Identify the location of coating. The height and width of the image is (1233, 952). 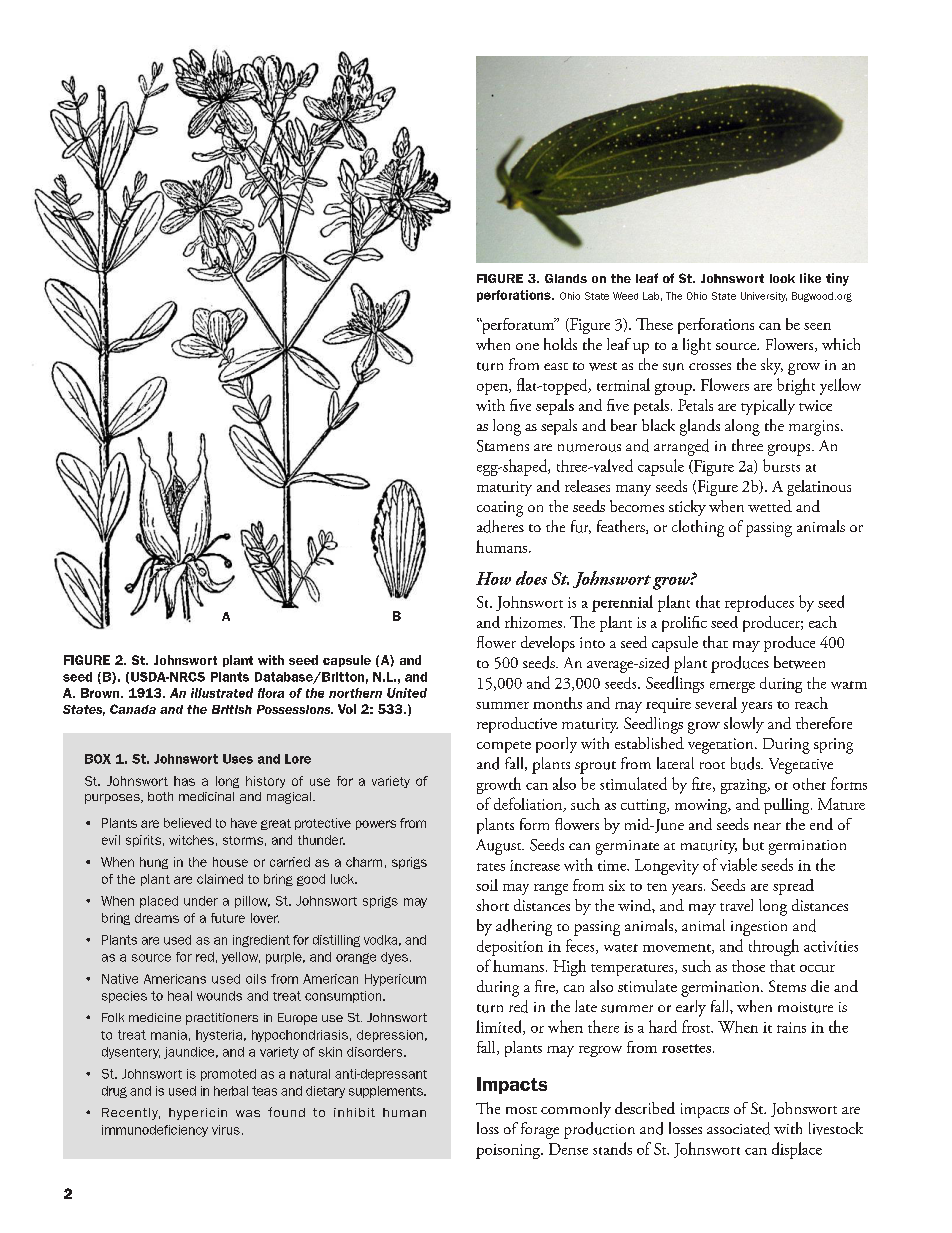
(500, 509).
